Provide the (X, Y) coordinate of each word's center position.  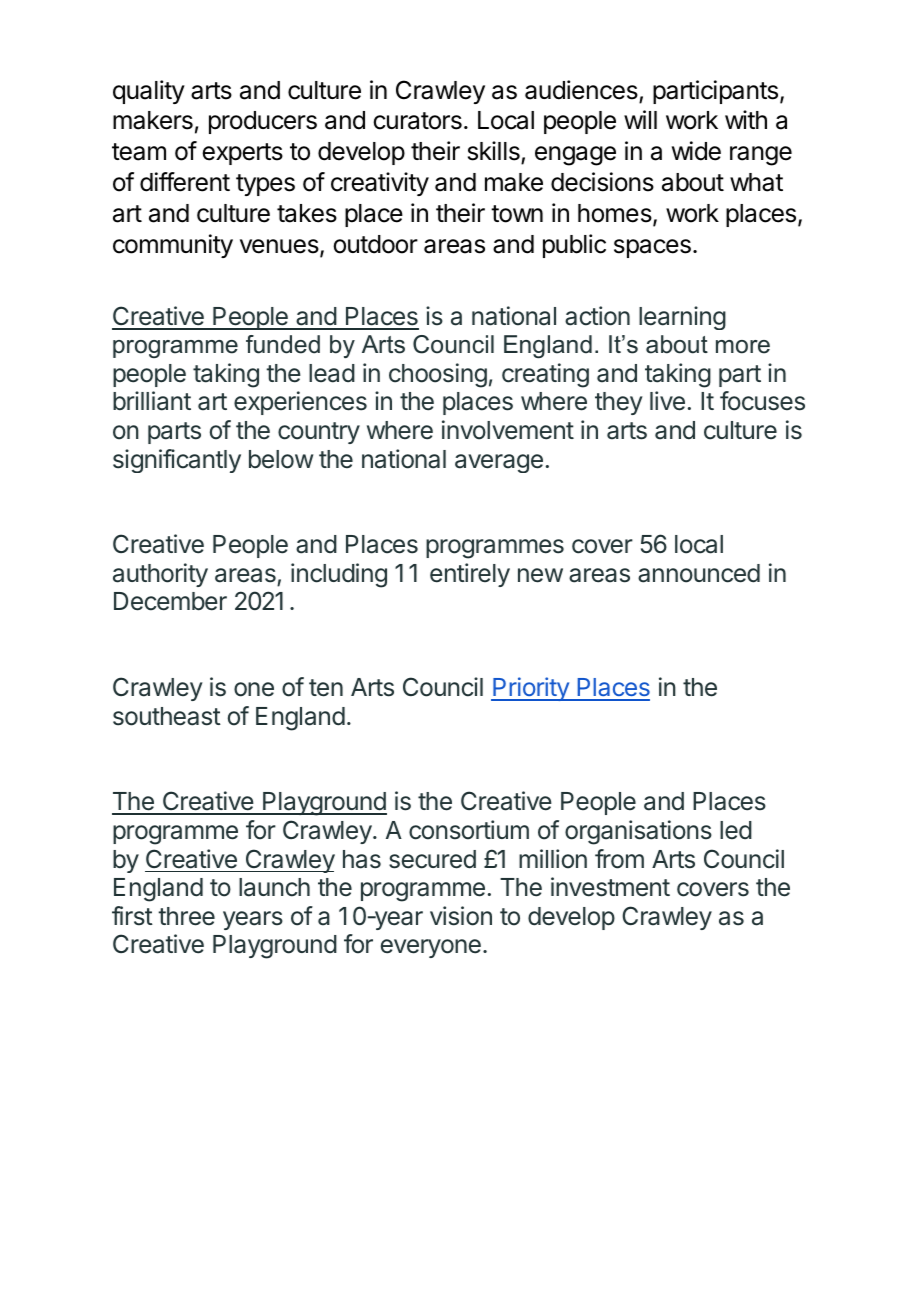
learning (682, 318)
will (640, 119)
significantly (177, 461)
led (736, 830)
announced (699, 573)
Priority (531, 689)
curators (417, 121)
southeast (167, 716)
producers (263, 122)
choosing (438, 375)
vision (461, 916)
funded (283, 344)
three (186, 916)
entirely (470, 575)
